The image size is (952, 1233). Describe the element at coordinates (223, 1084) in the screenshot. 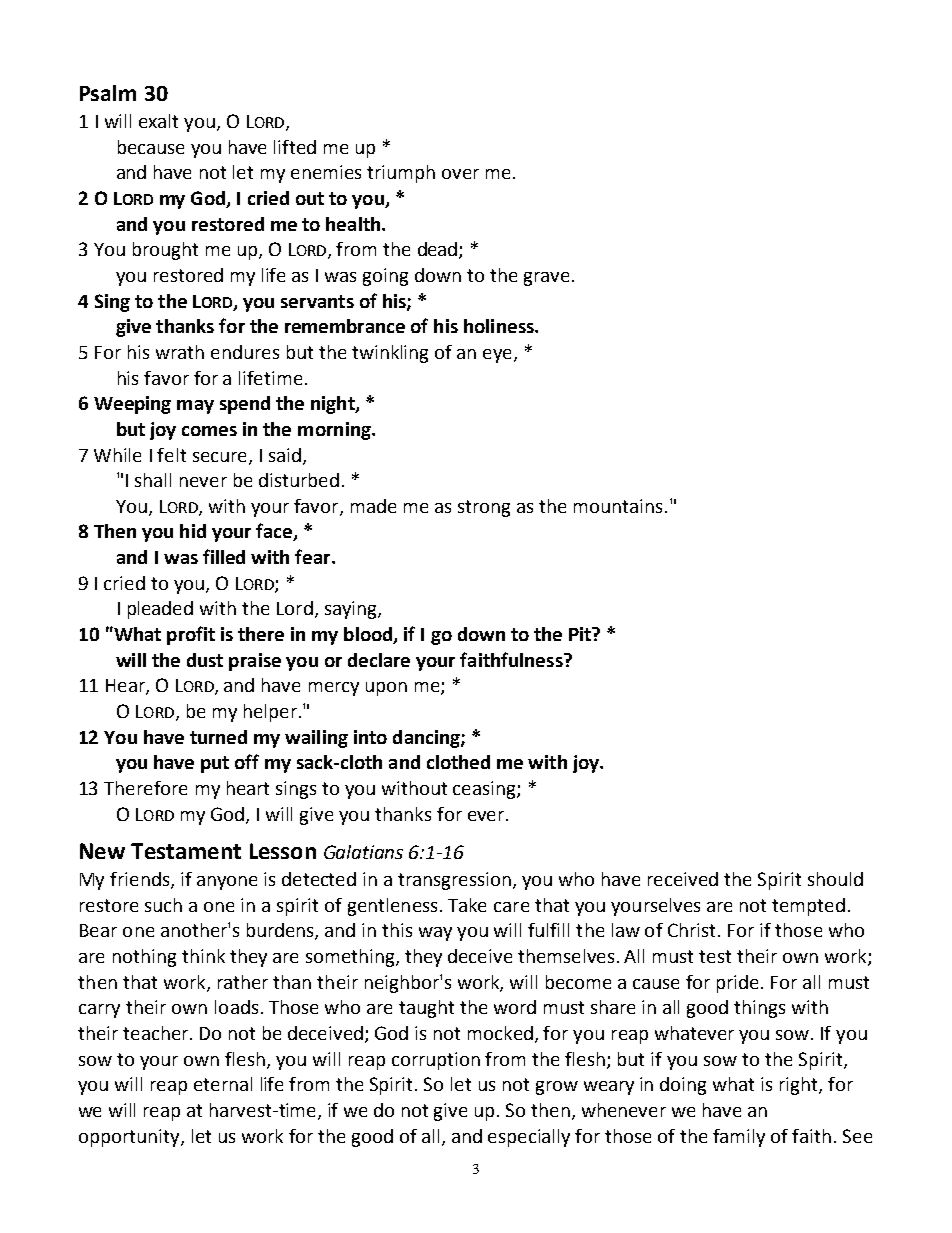

I see `eternal` at that location.
